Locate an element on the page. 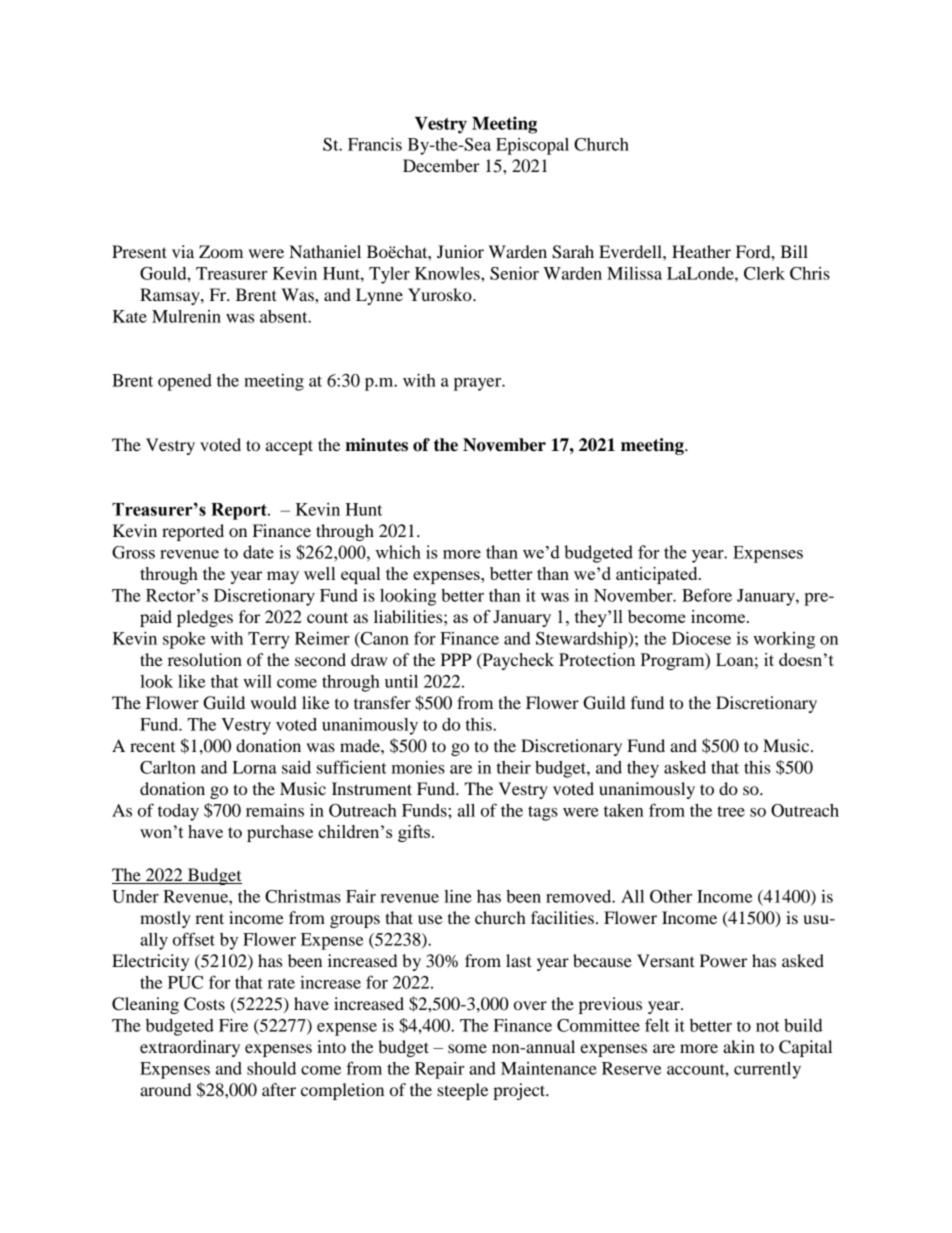 The image size is (952, 1233). mostly is located at coordinates (165, 919).
